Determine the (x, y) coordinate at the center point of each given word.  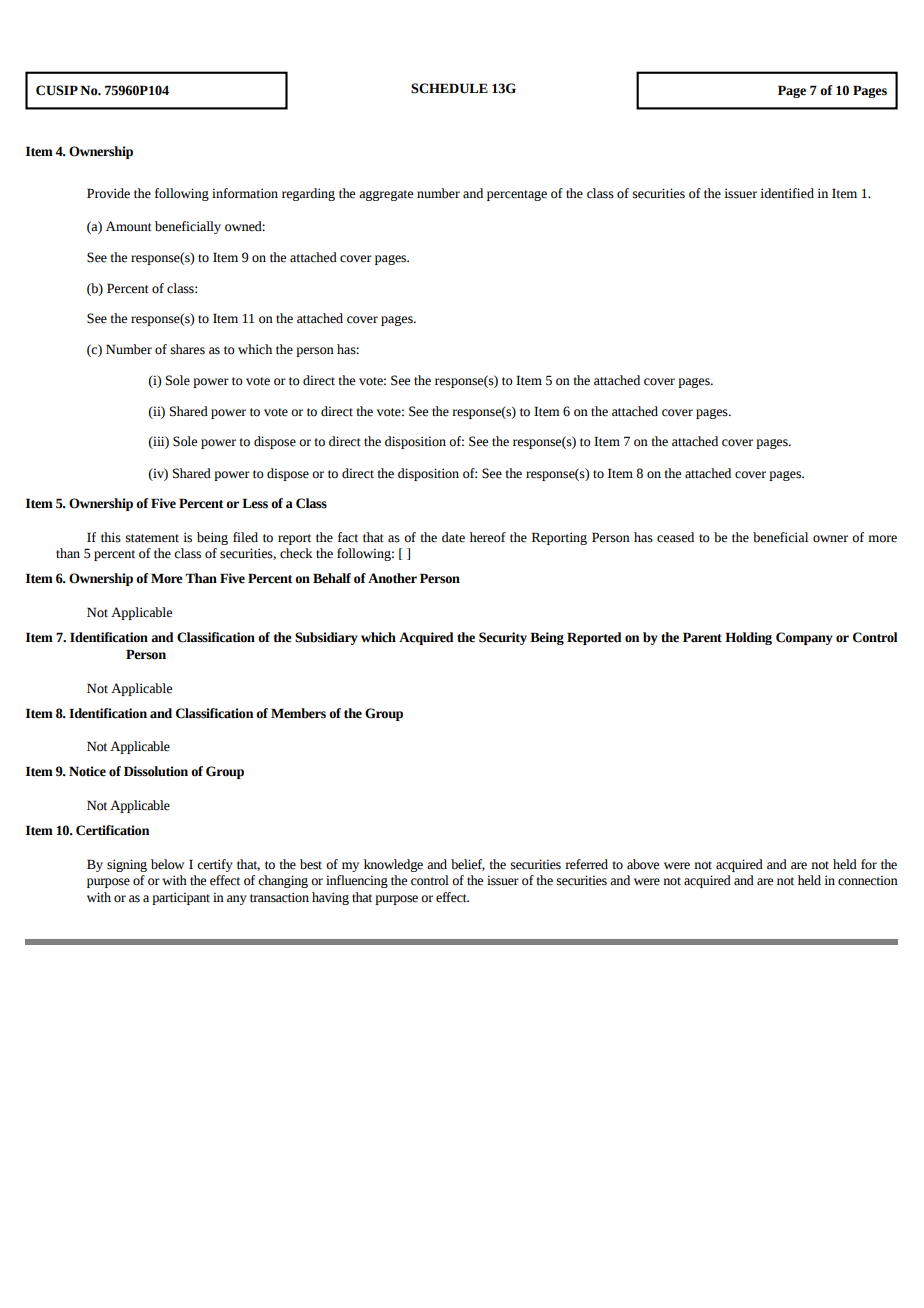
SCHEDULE (449, 88)
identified (787, 193)
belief (468, 865)
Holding (748, 638)
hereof (488, 537)
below (167, 864)
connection (868, 880)
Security (503, 638)
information (245, 193)
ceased (675, 537)
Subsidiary (326, 638)
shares (188, 349)
